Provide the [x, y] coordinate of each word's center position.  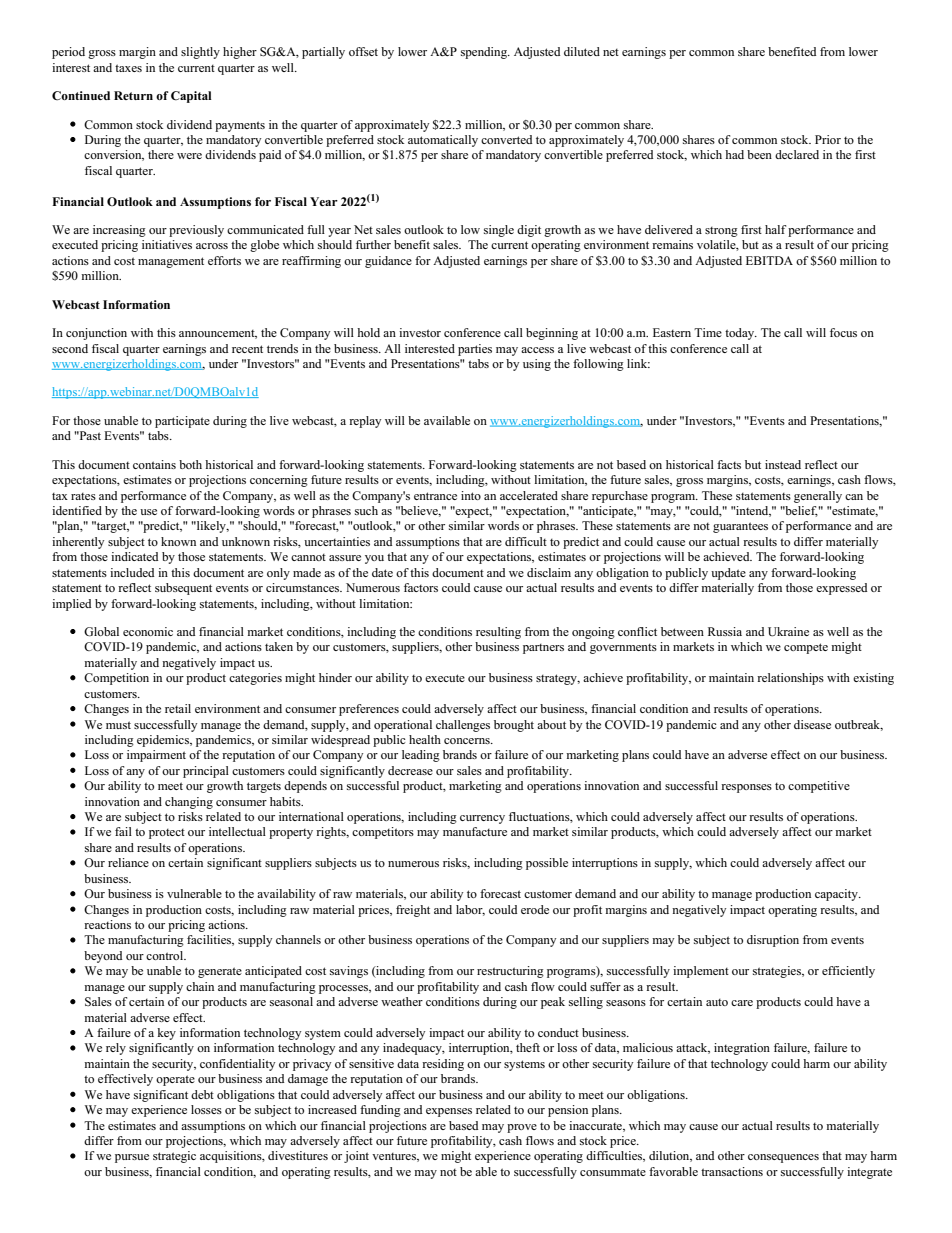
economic [148, 631]
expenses [449, 1112]
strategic [174, 1157]
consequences [783, 1158]
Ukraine [788, 632]
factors [421, 587]
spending [485, 53]
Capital [191, 97]
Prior [828, 139]
